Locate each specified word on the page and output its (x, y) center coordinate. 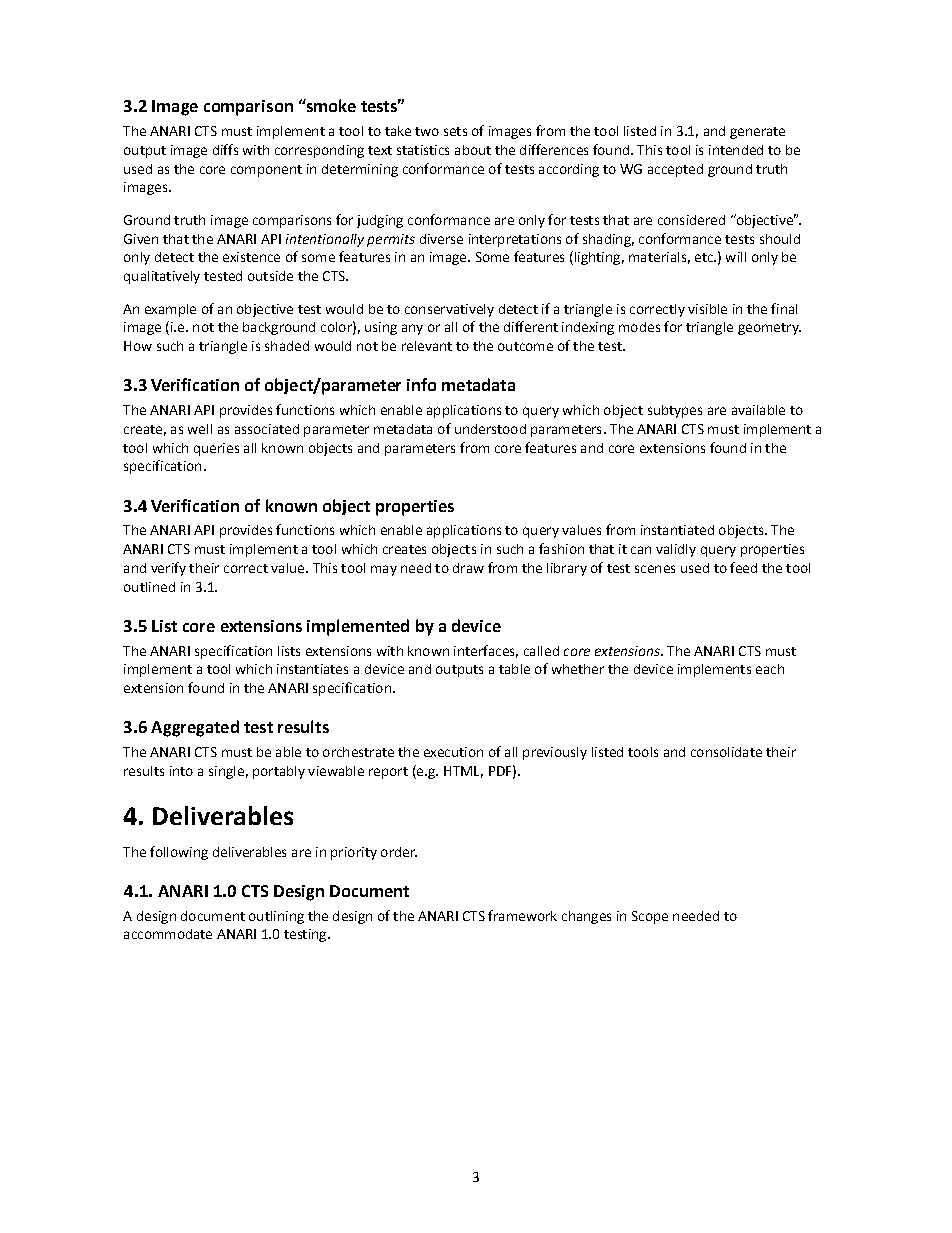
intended (736, 150)
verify (168, 569)
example (170, 310)
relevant (427, 346)
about (473, 150)
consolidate (726, 752)
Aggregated (195, 728)
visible (707, 309)
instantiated (677, 530)
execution (453, 752)
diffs (225, 149)
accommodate (168, 934)
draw (468, 568)
